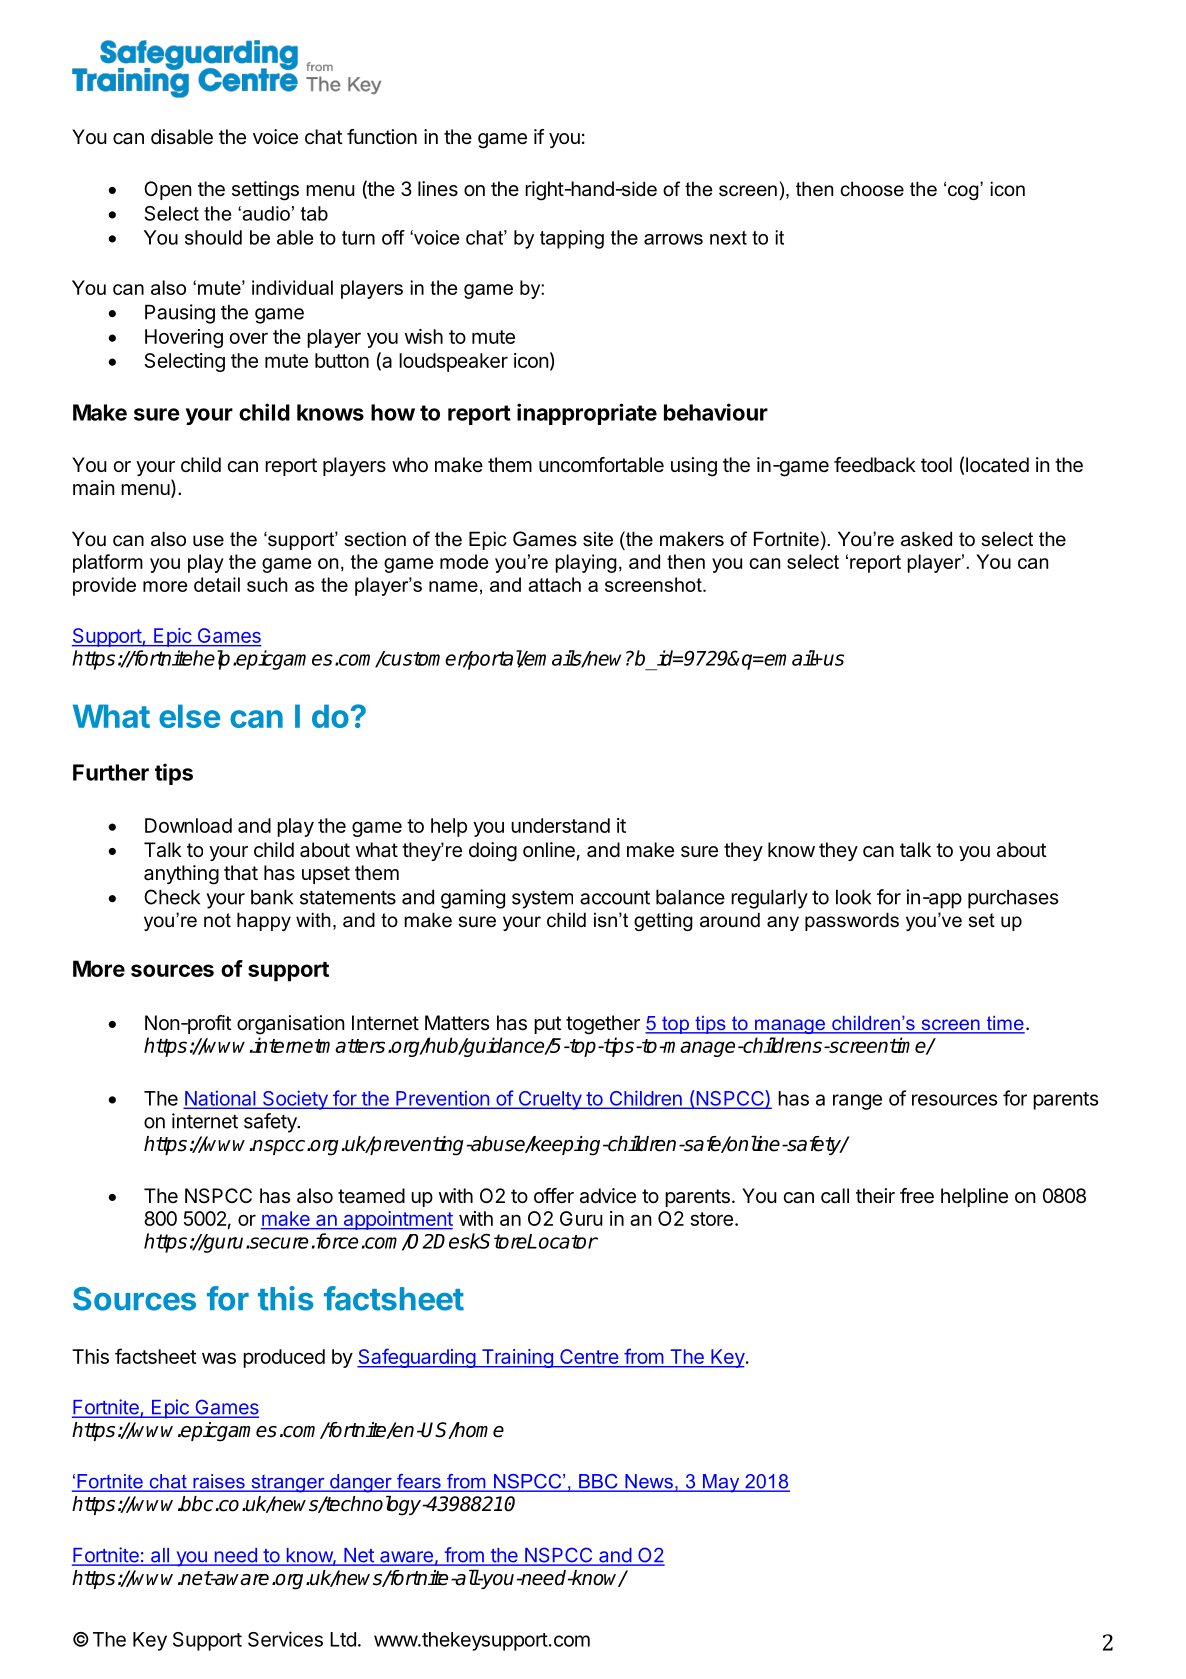 Image resolution: width=1186 pixels, height=1679 pixels. Describe the element at coordinates (926, 539) in the page. I see `asked` at that location.
